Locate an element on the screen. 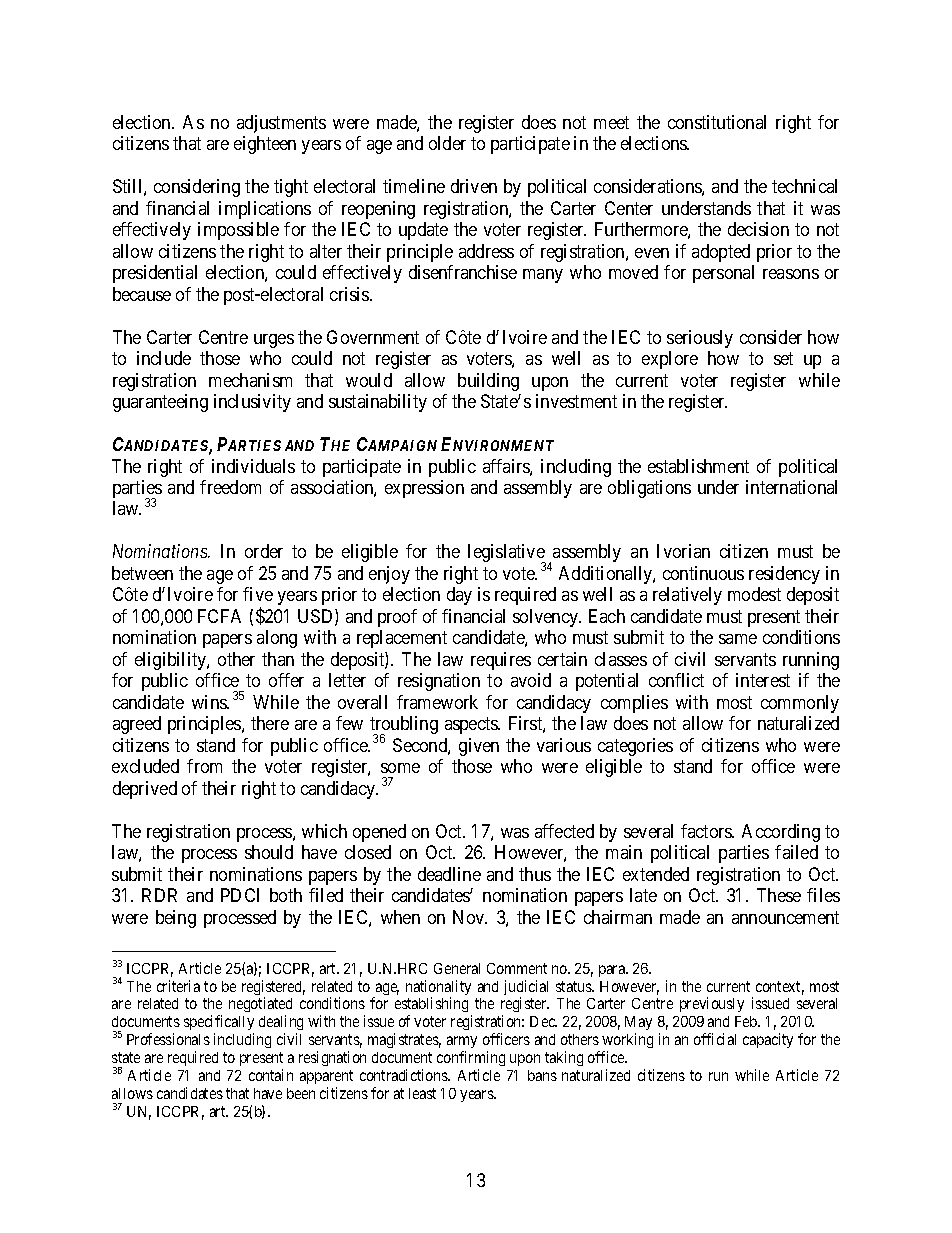 Image resolution: width=952 pixels, height=1233 pixels. confirming is located at coordinates (471, 1058).
